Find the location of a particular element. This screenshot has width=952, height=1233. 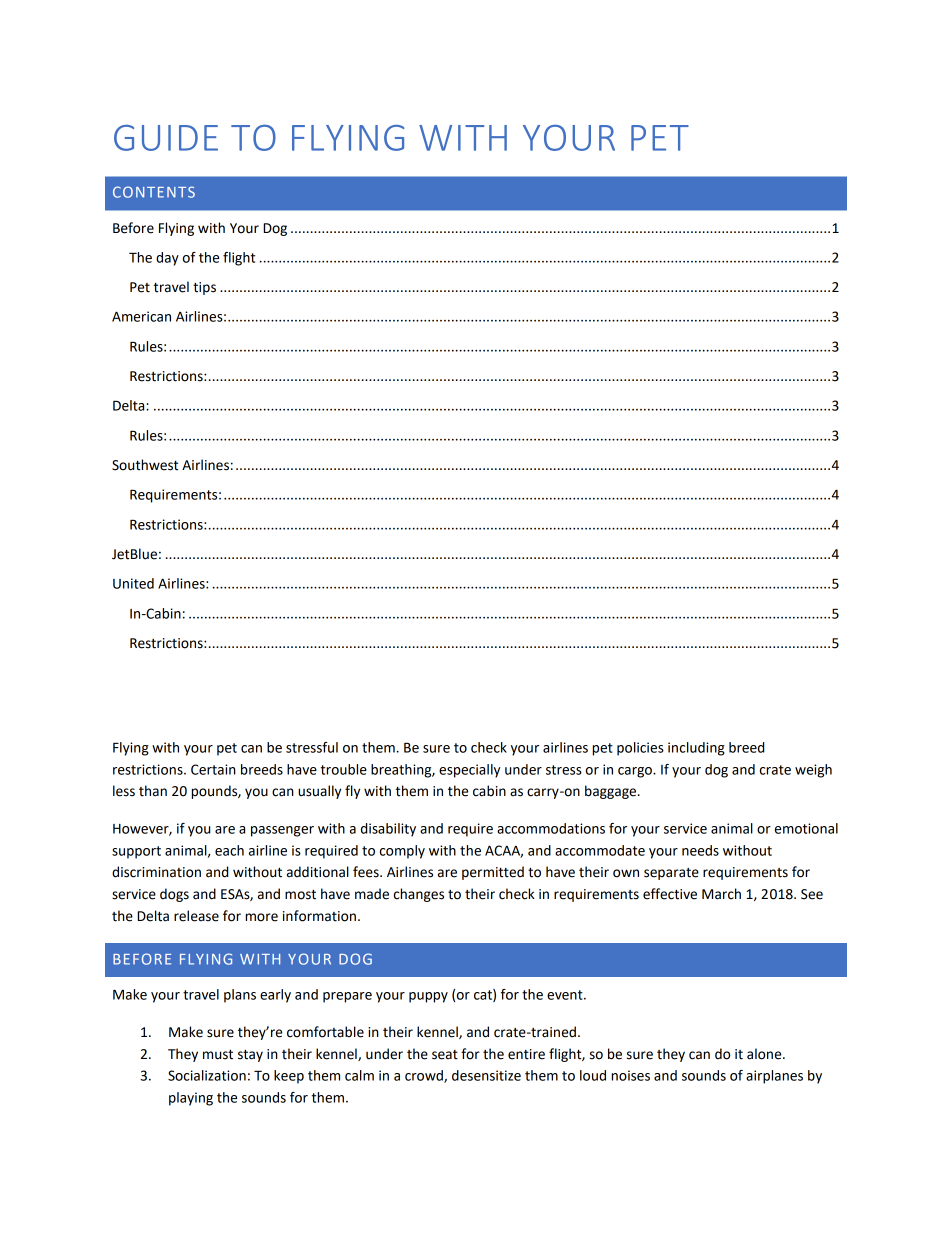

United is located at coordinates (133, 583).
